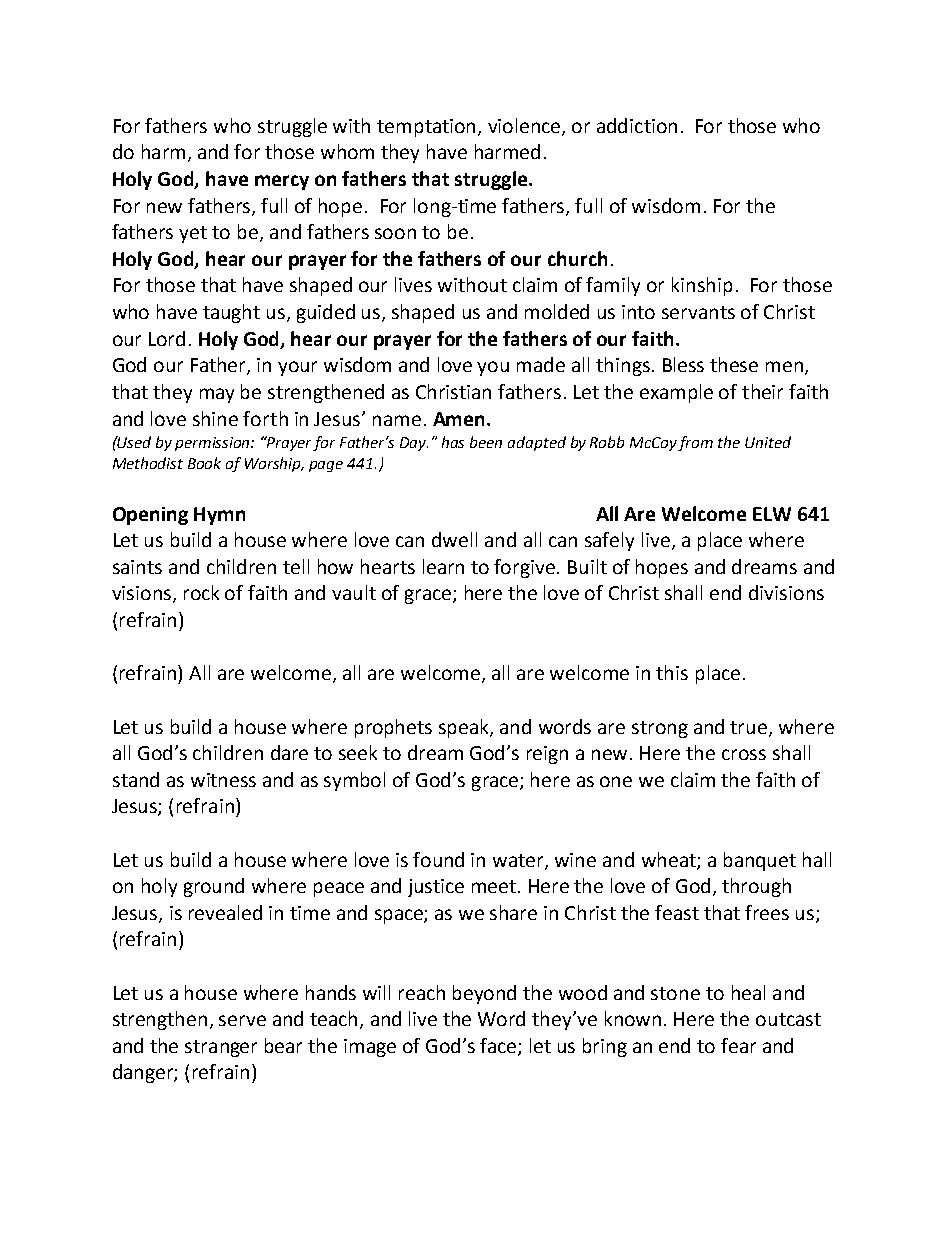 This page has width=952, height=1233. What do you see at coordinates (738, 1045) in the page?
I see `fear` at bounding box center [738, 1045].
